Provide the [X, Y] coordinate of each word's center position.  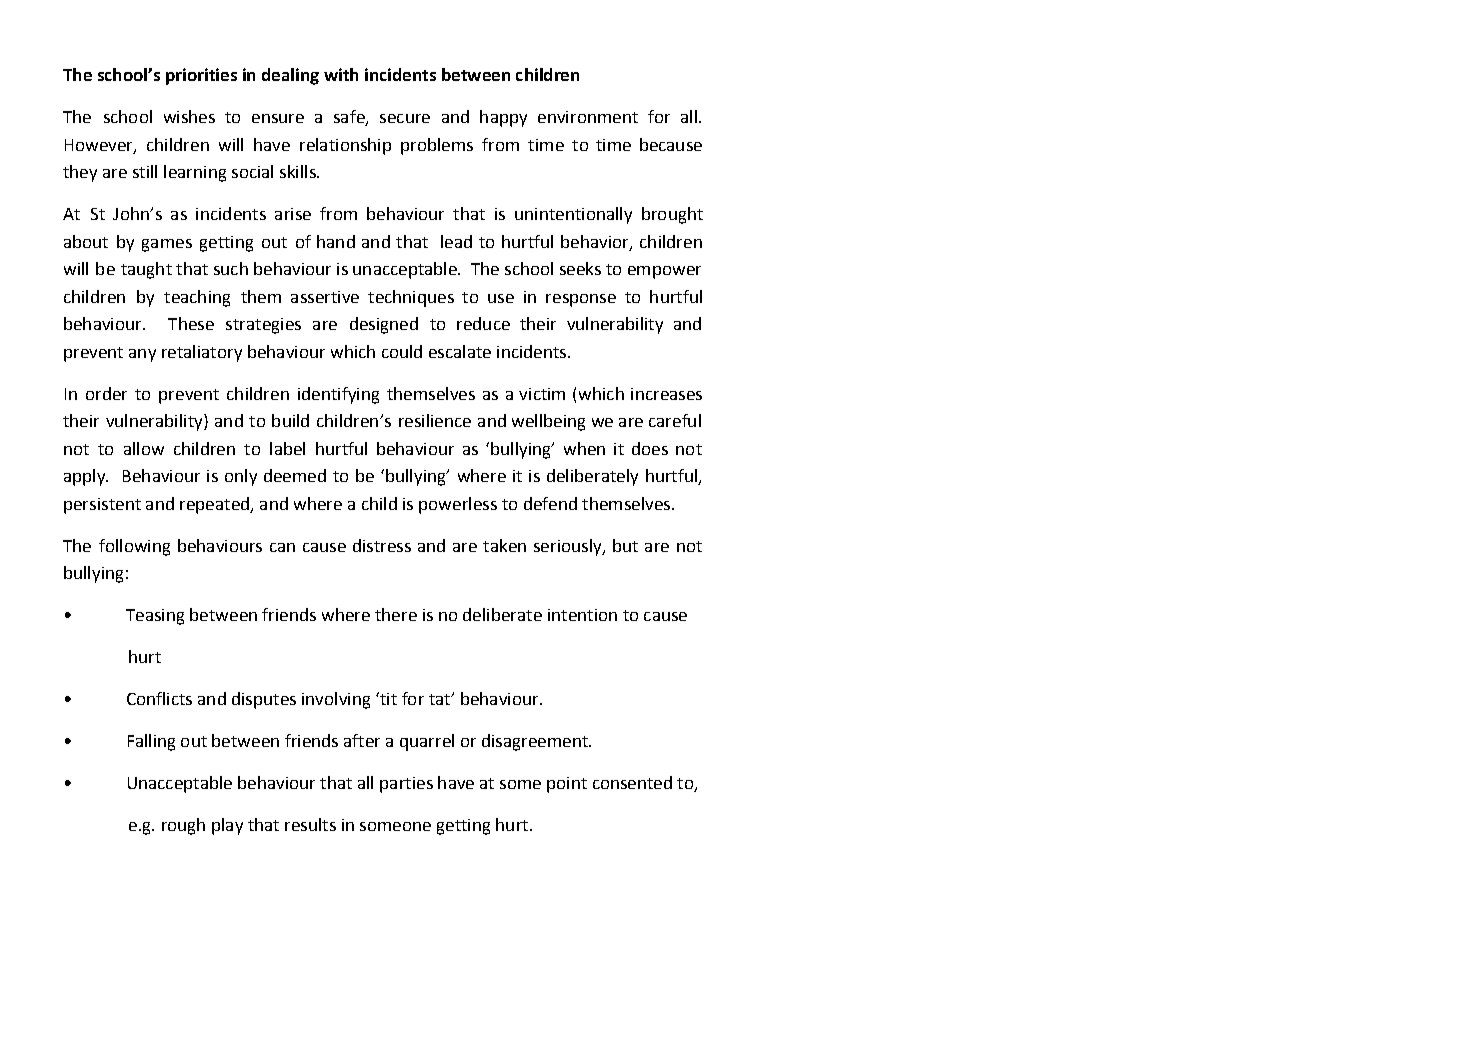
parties [406, 785]
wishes [189, 116]
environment [588, 117]
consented [632, 782]
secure [405, 118]
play [227, 826]
